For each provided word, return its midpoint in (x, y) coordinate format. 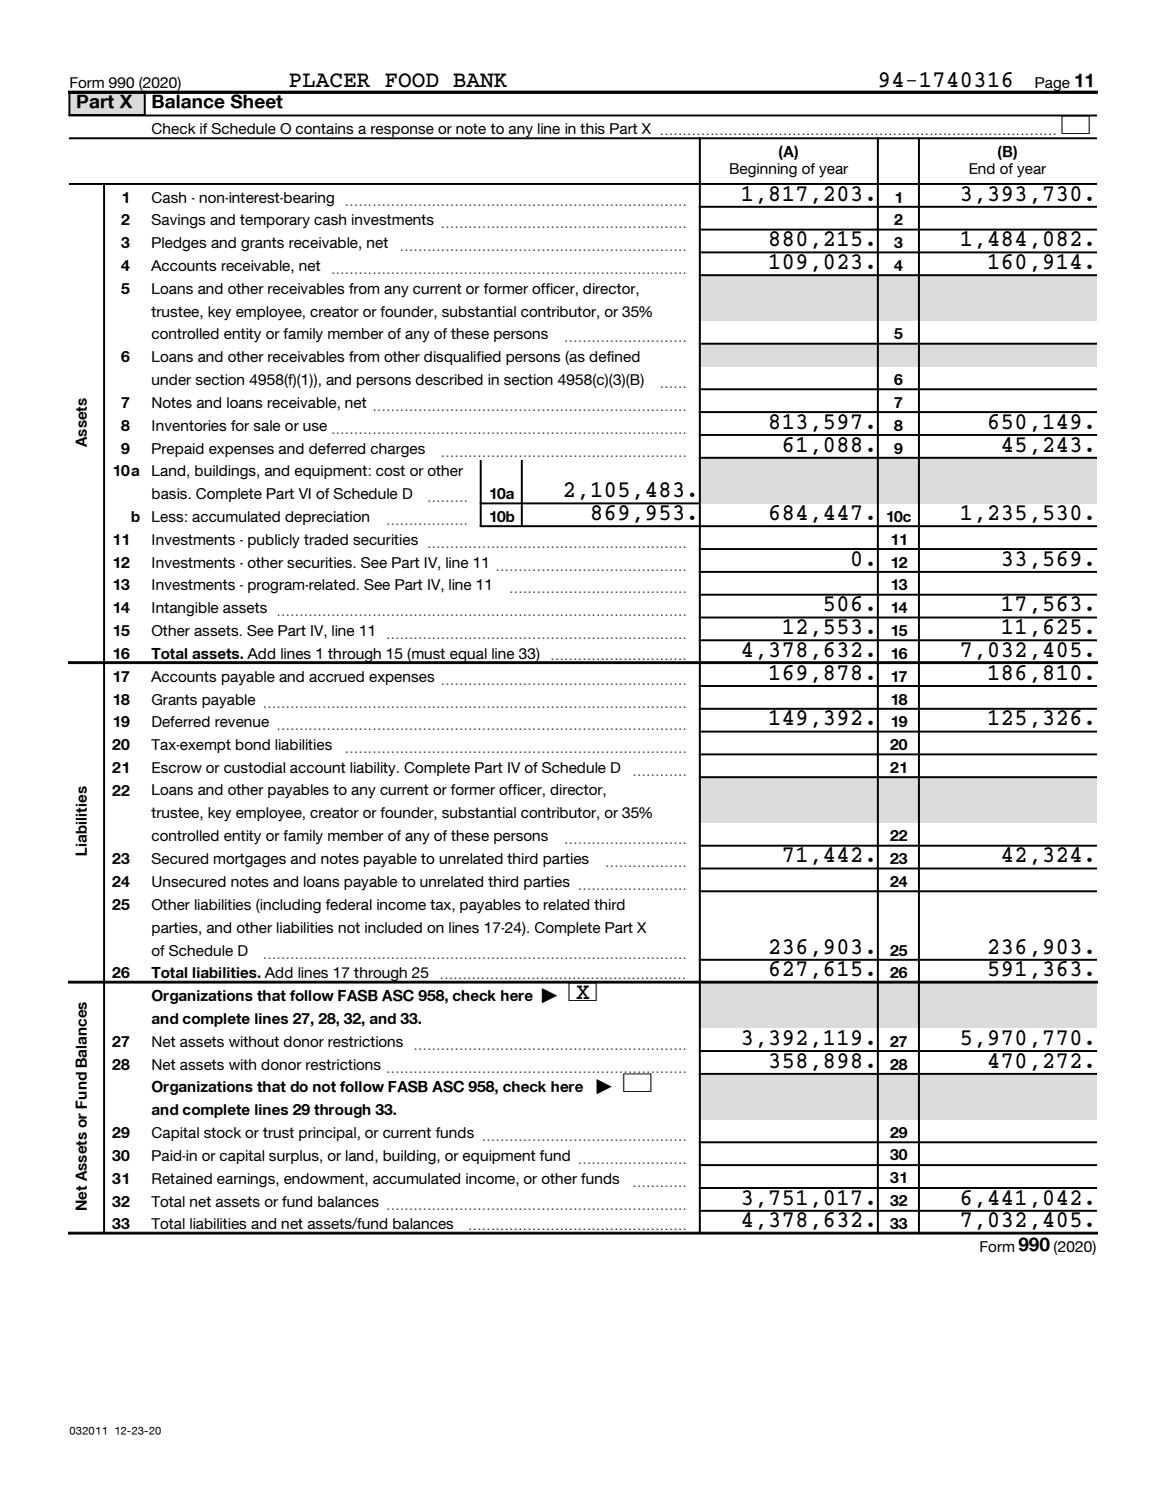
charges (397, 450)
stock (222, 1132)
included (393, 927)
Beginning (763, 170)
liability (374, 769)
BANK (480, 80)
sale (267, 425)
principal (327, 1134)
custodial (254, 767)
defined (614, 356)
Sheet (257, 100)
